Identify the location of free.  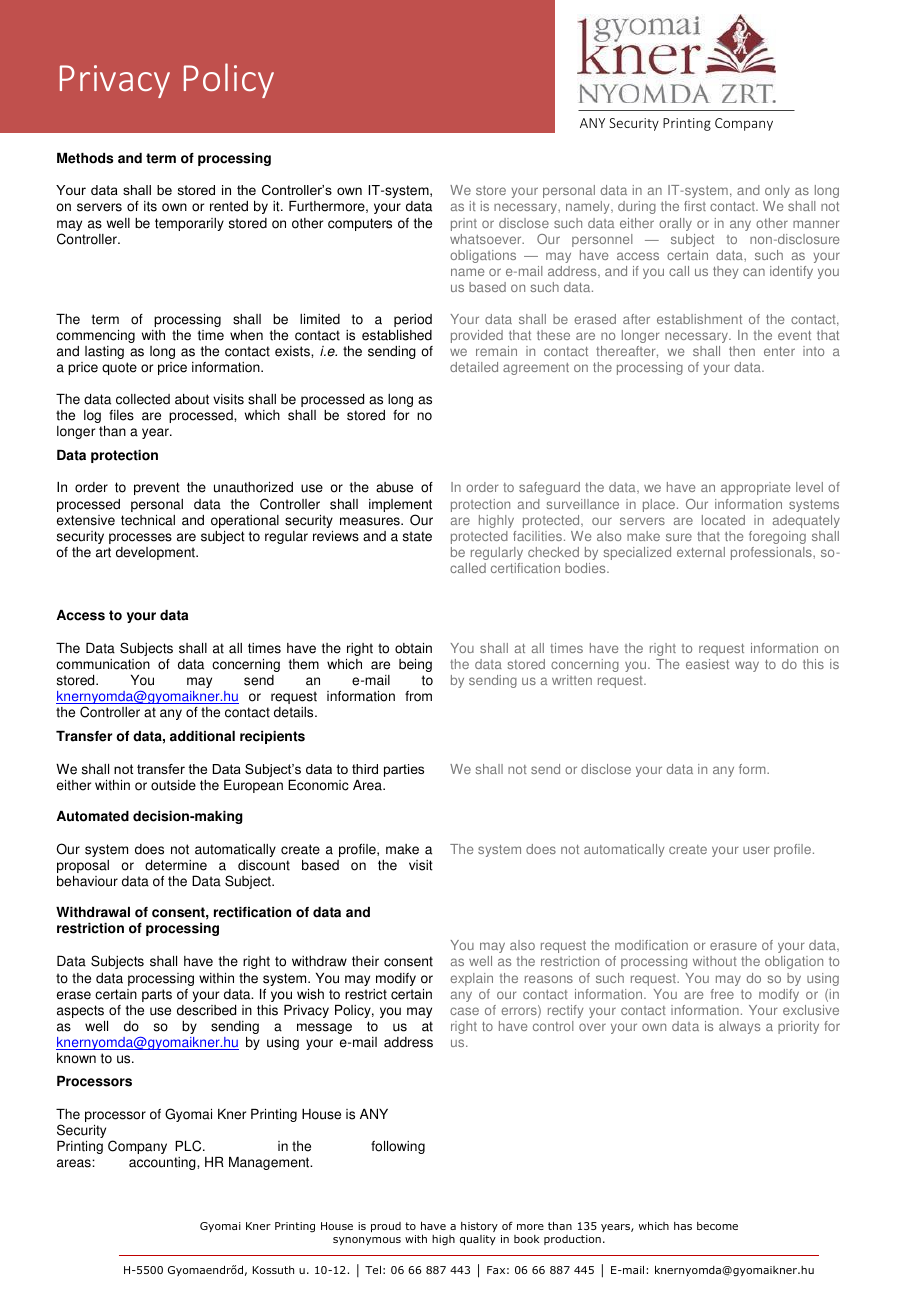
(722, 994).
